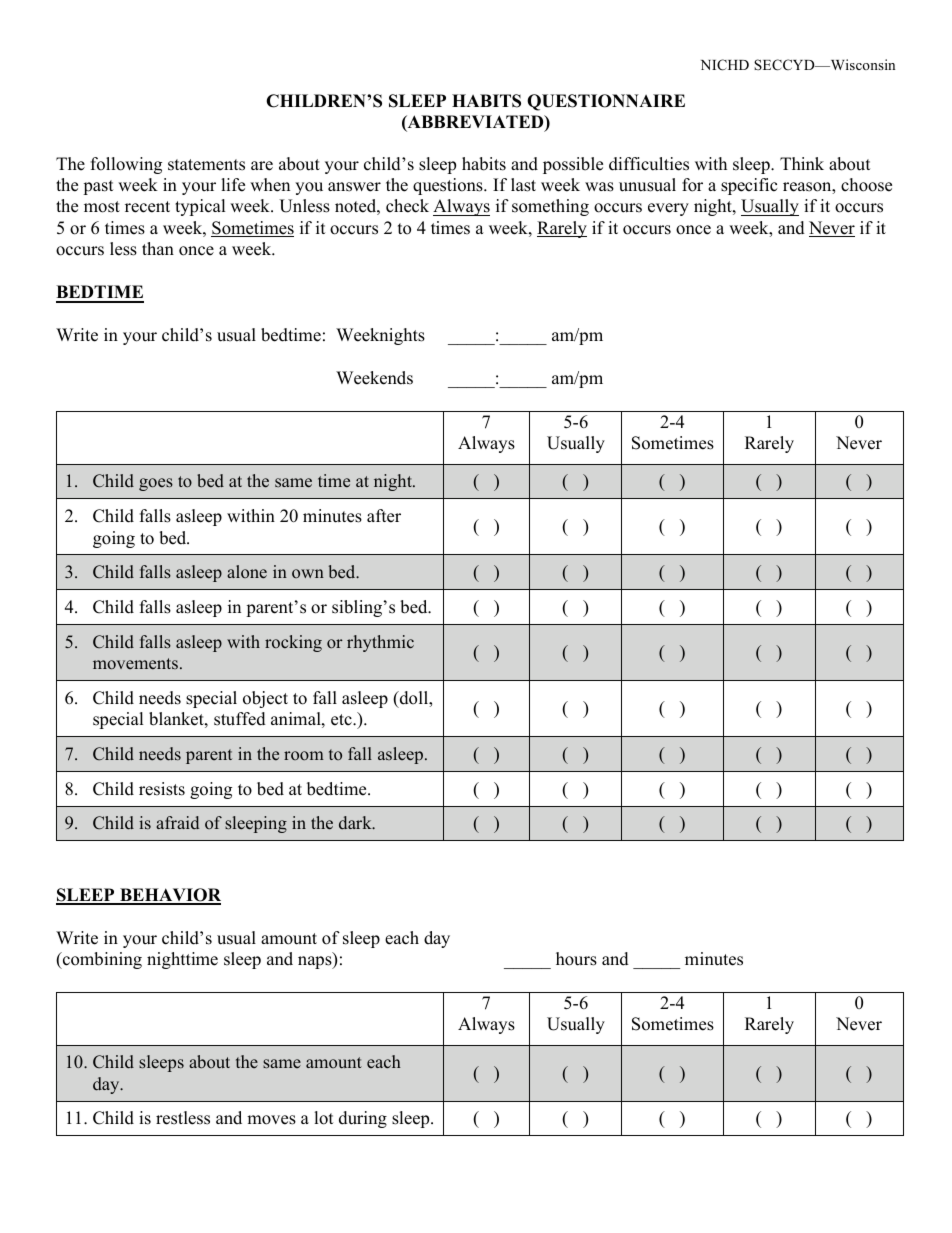 This screenshot has height=1233, width=952. Describe the element at coordinates (380, 643) in the screenshot. I see `rhythmic` at that location.
